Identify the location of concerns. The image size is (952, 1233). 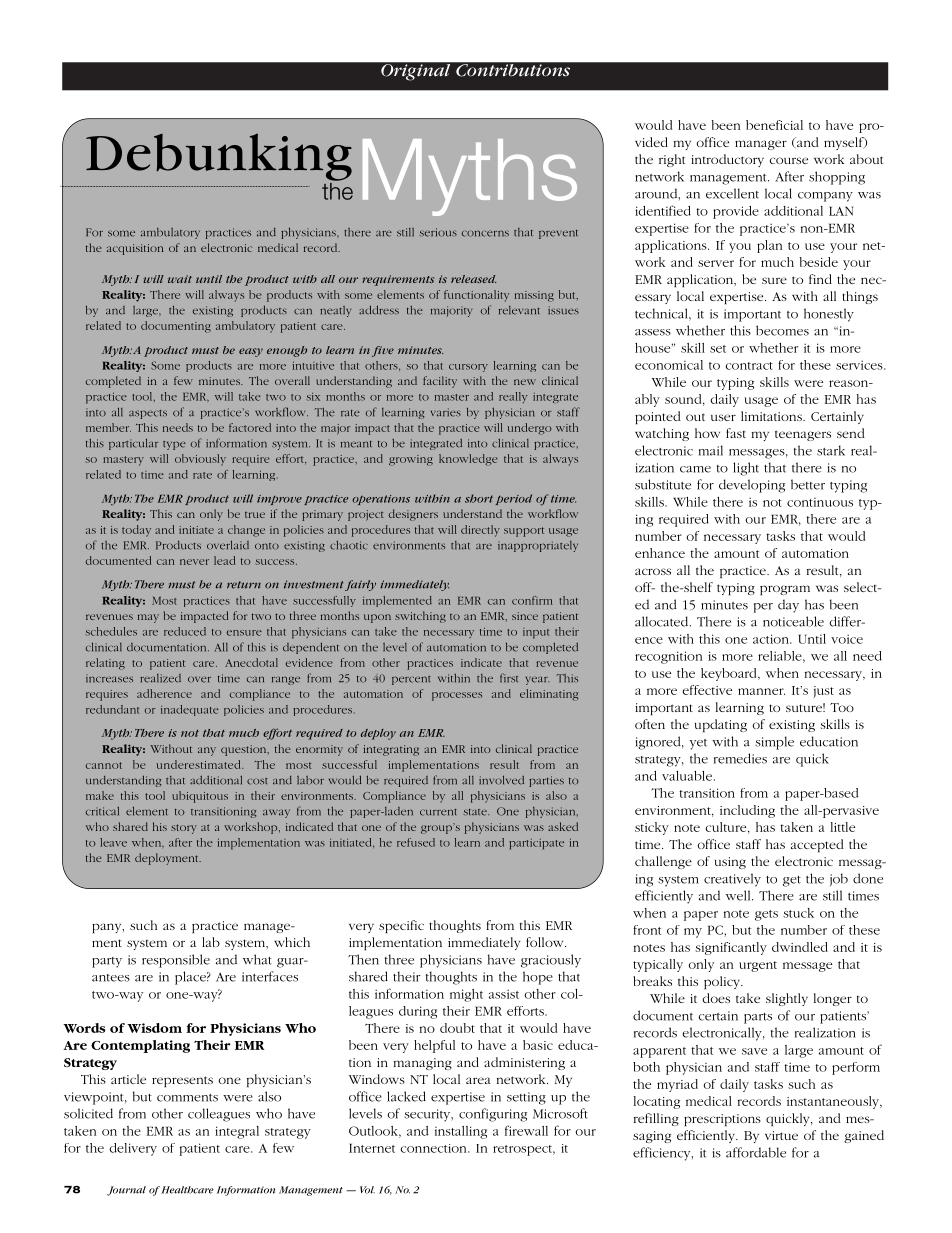
(485, 233).
